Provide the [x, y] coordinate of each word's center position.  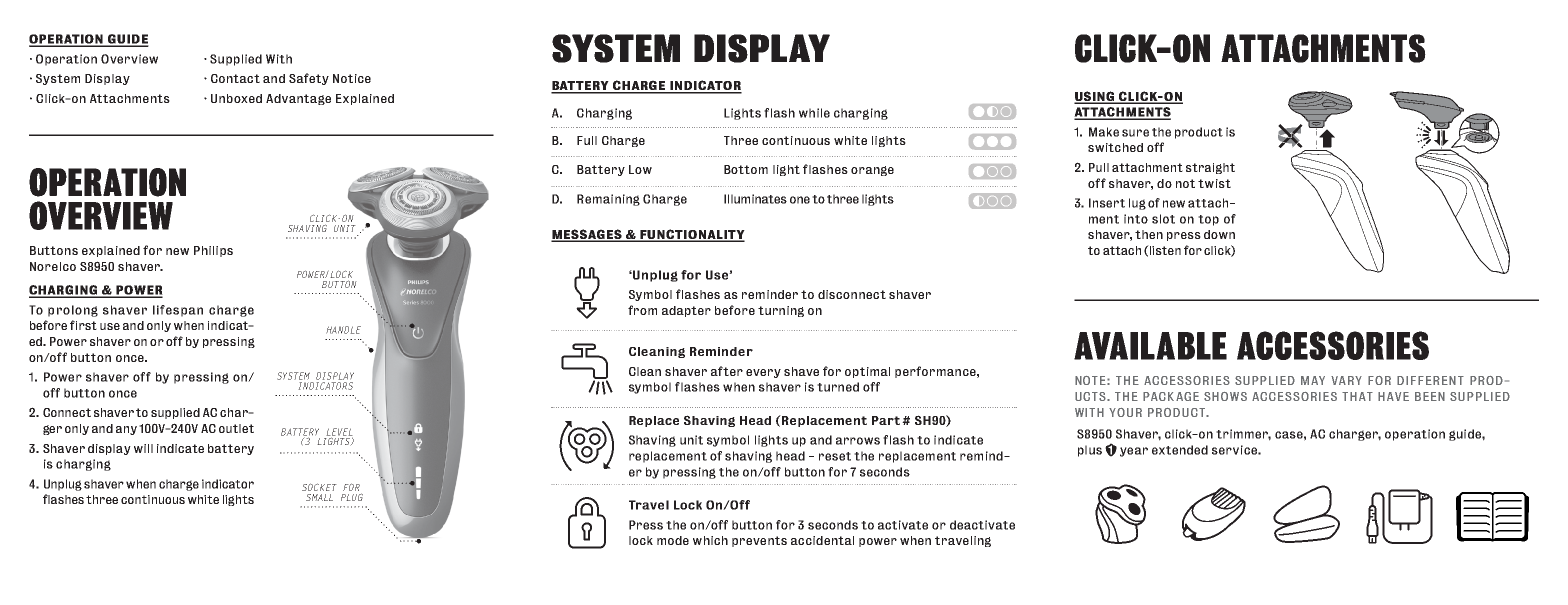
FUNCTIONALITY [691, 235]
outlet [236, 428]
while [814, 113]
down [1219, 234]
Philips [213, 251]
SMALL [319, 497]
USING [1095, 97]
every [763, 373]
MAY [1313, 380]
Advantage [298, 99]
